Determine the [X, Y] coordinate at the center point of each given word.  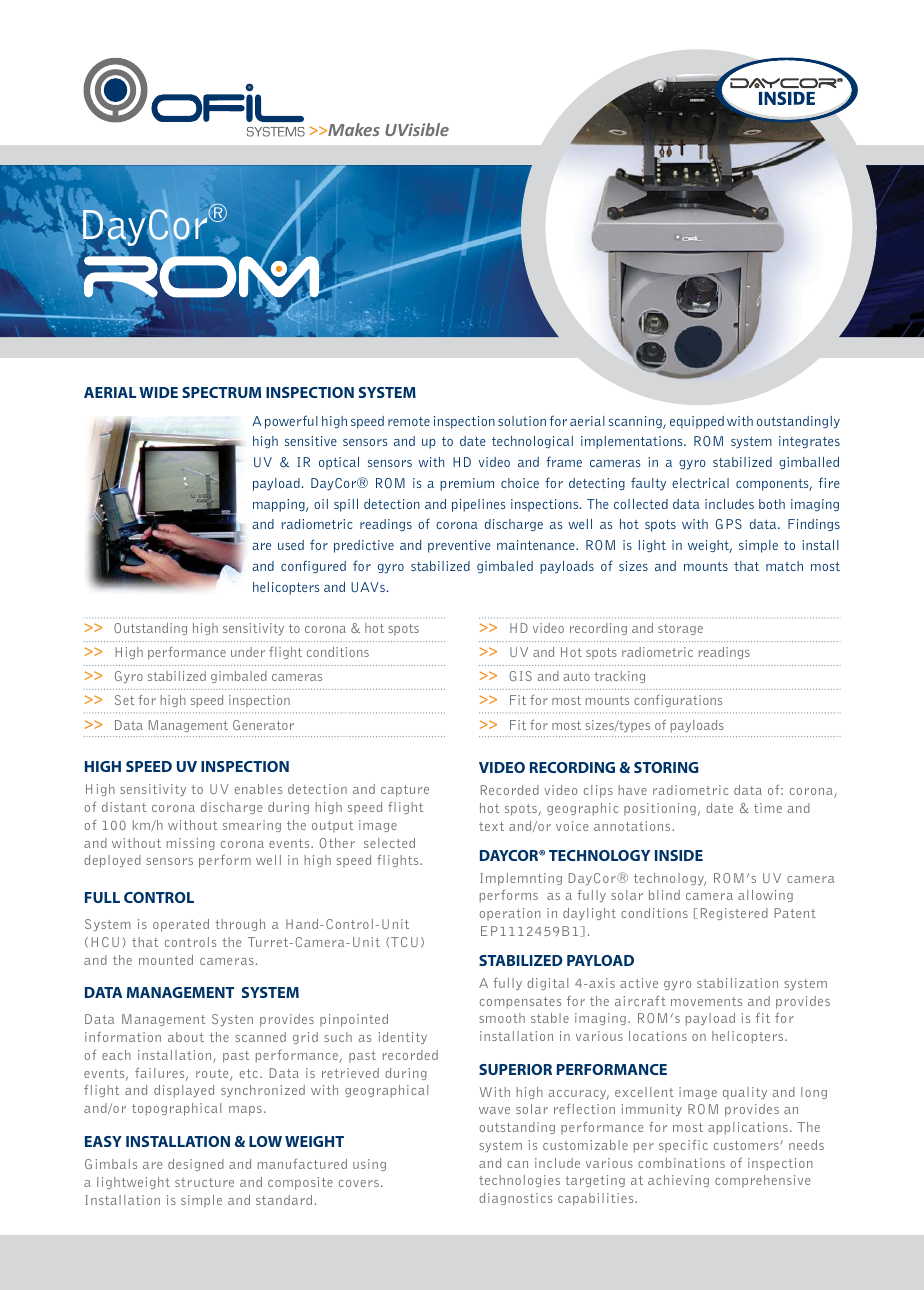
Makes [353, 129]
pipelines [478, 505]
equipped [697, 422]
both [772, 504]
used [291, 545]
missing [191, 844]
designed [196, 1165]
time [768, 808]
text [491, 826]
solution [522, 421]
